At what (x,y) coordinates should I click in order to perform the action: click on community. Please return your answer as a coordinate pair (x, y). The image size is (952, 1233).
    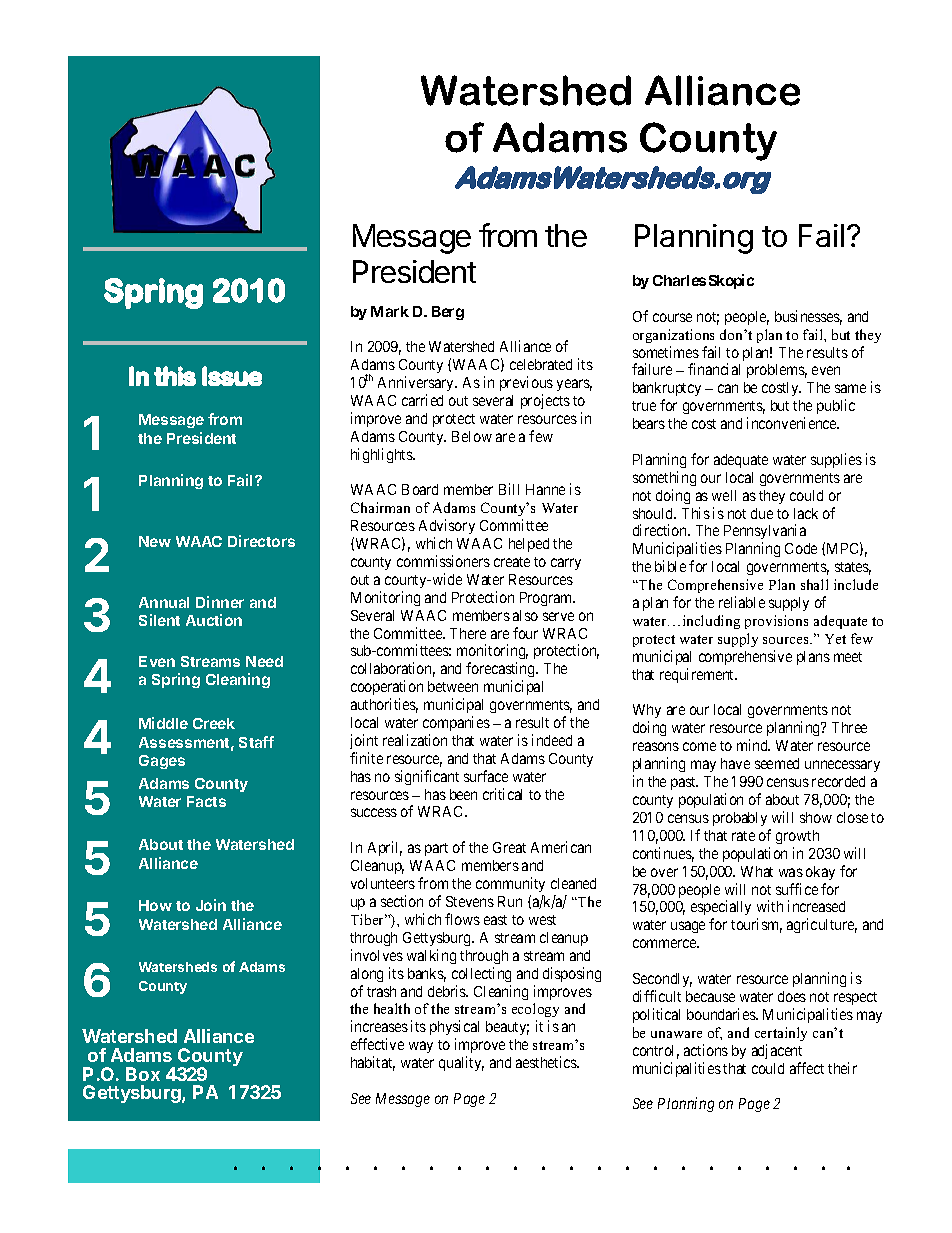
    Looking at the image, I should click on (510, 884).
